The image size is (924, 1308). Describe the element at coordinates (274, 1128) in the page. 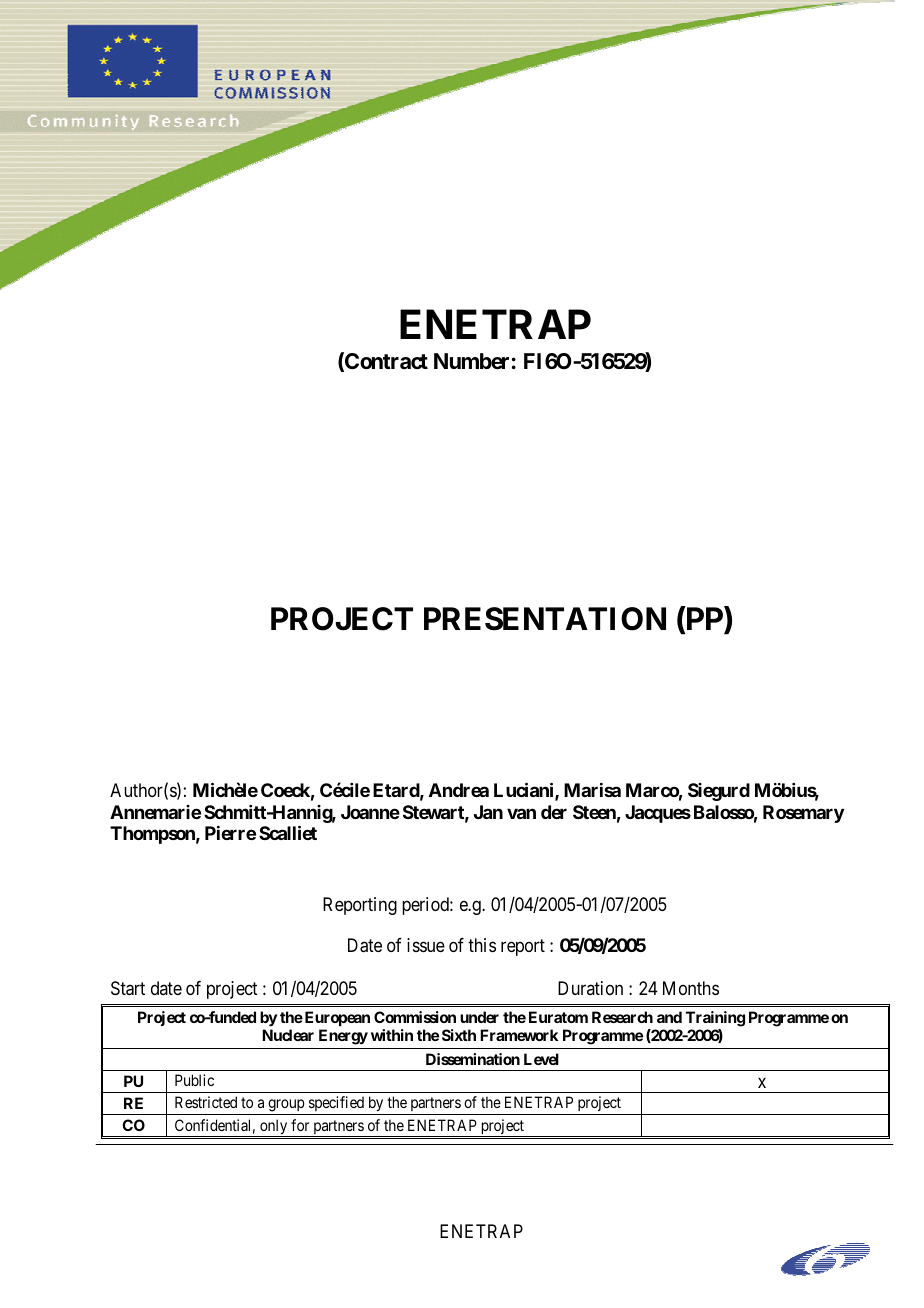

I see `only` at that location.
